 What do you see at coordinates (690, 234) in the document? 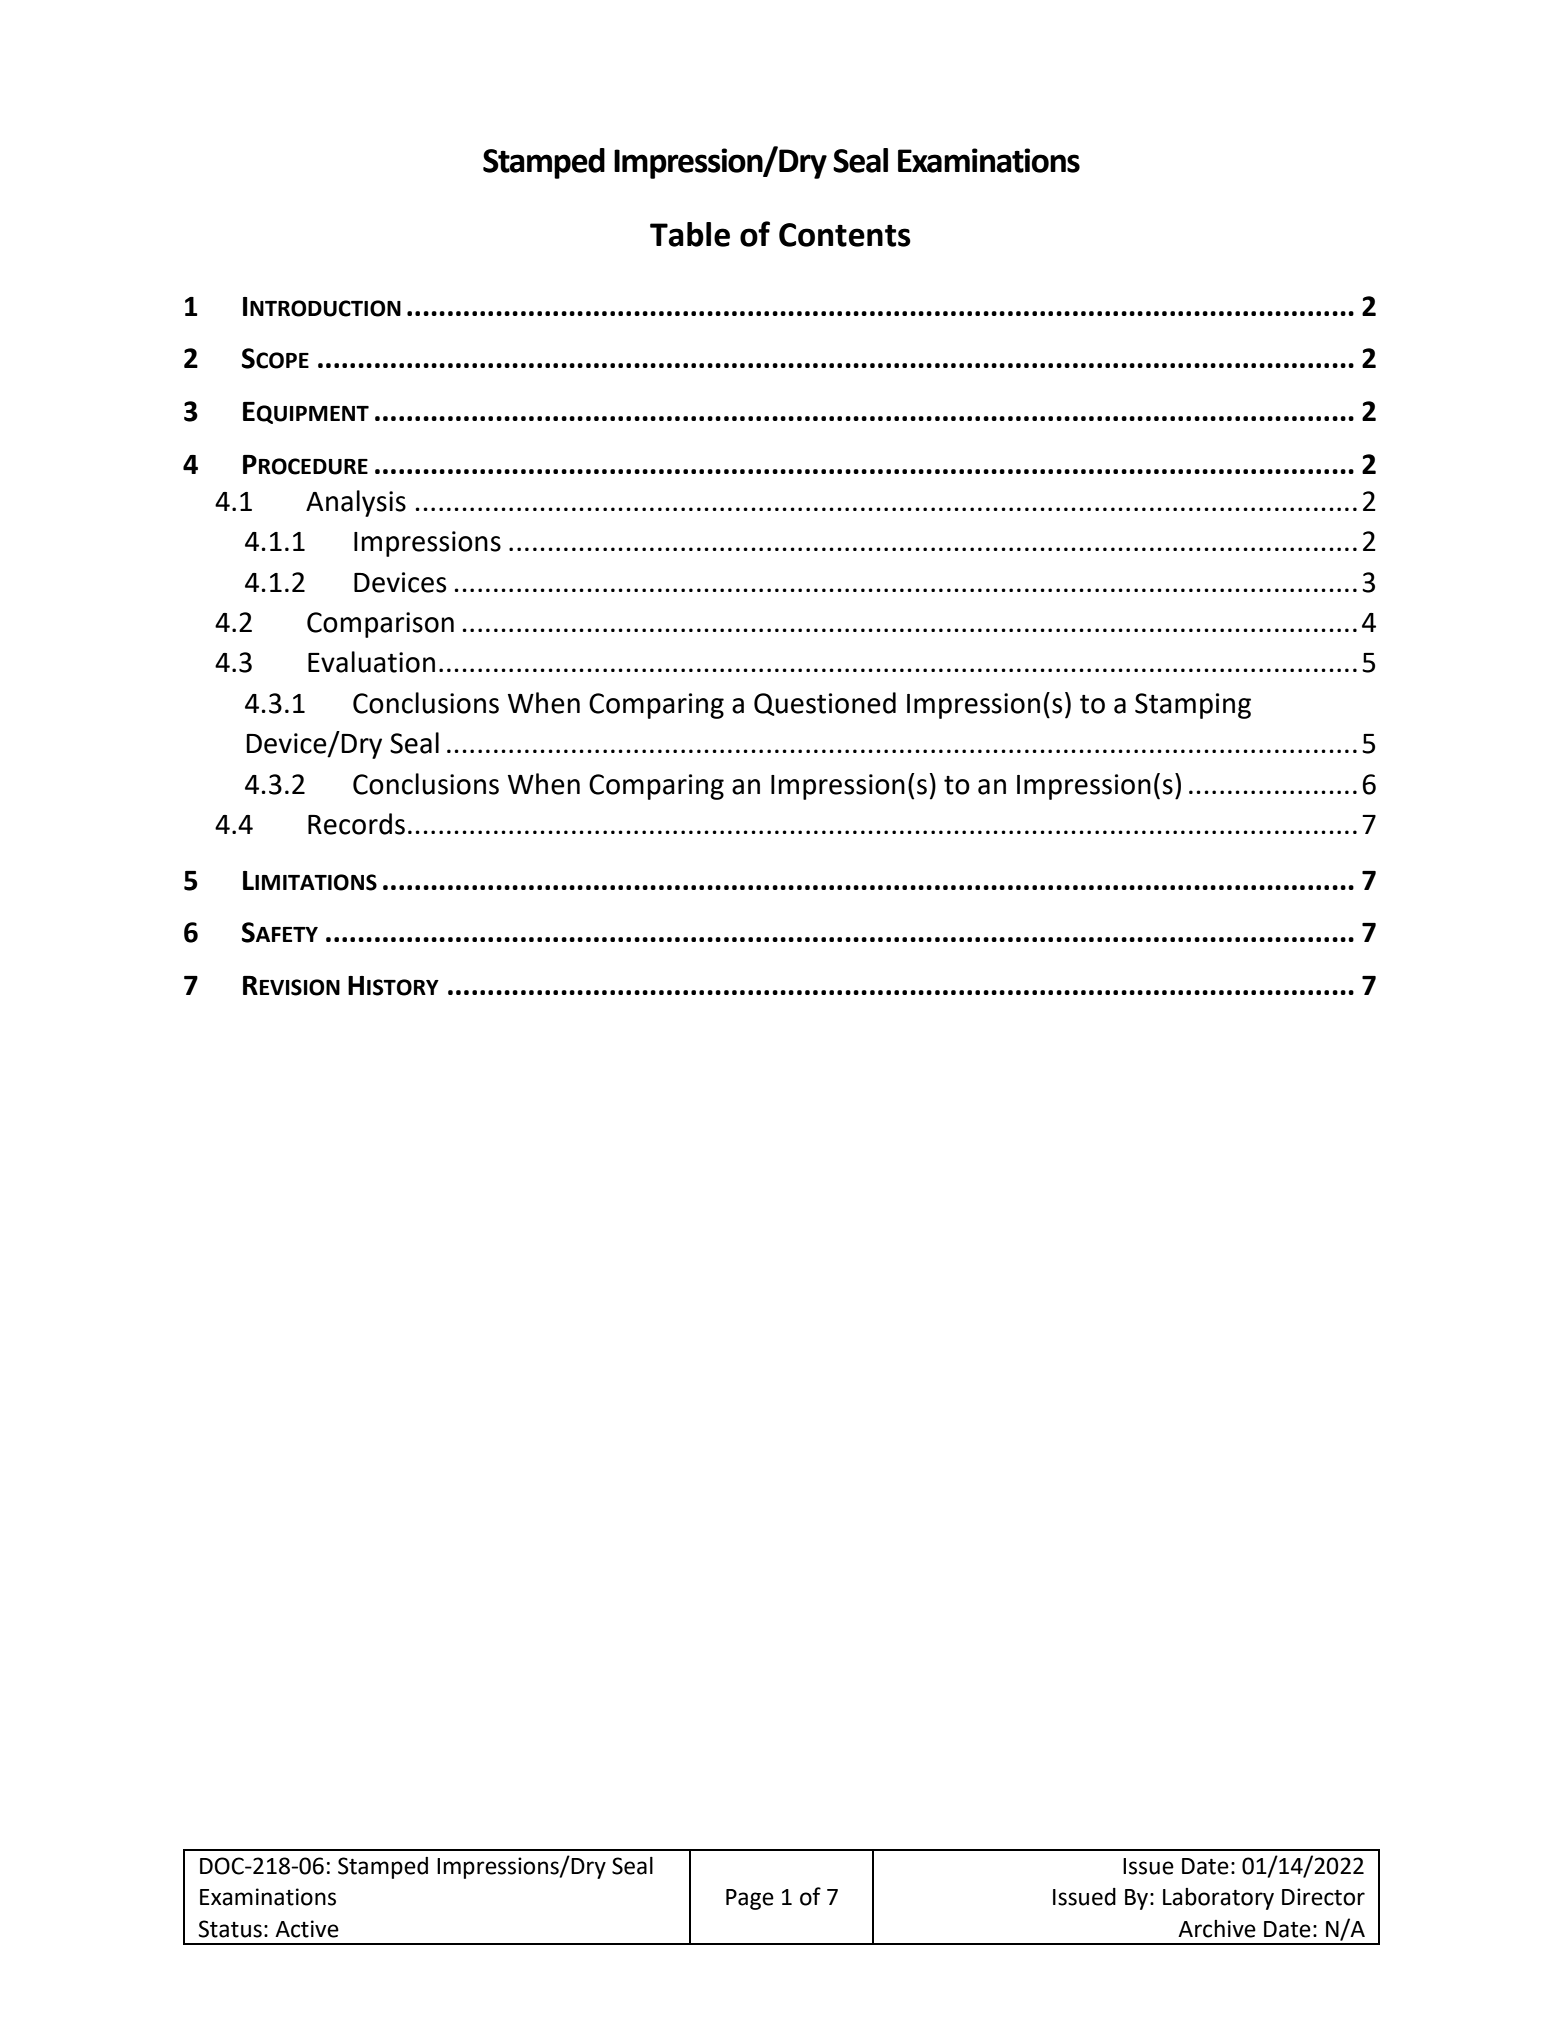
I see `Table` at bounding box center [690, 234].
